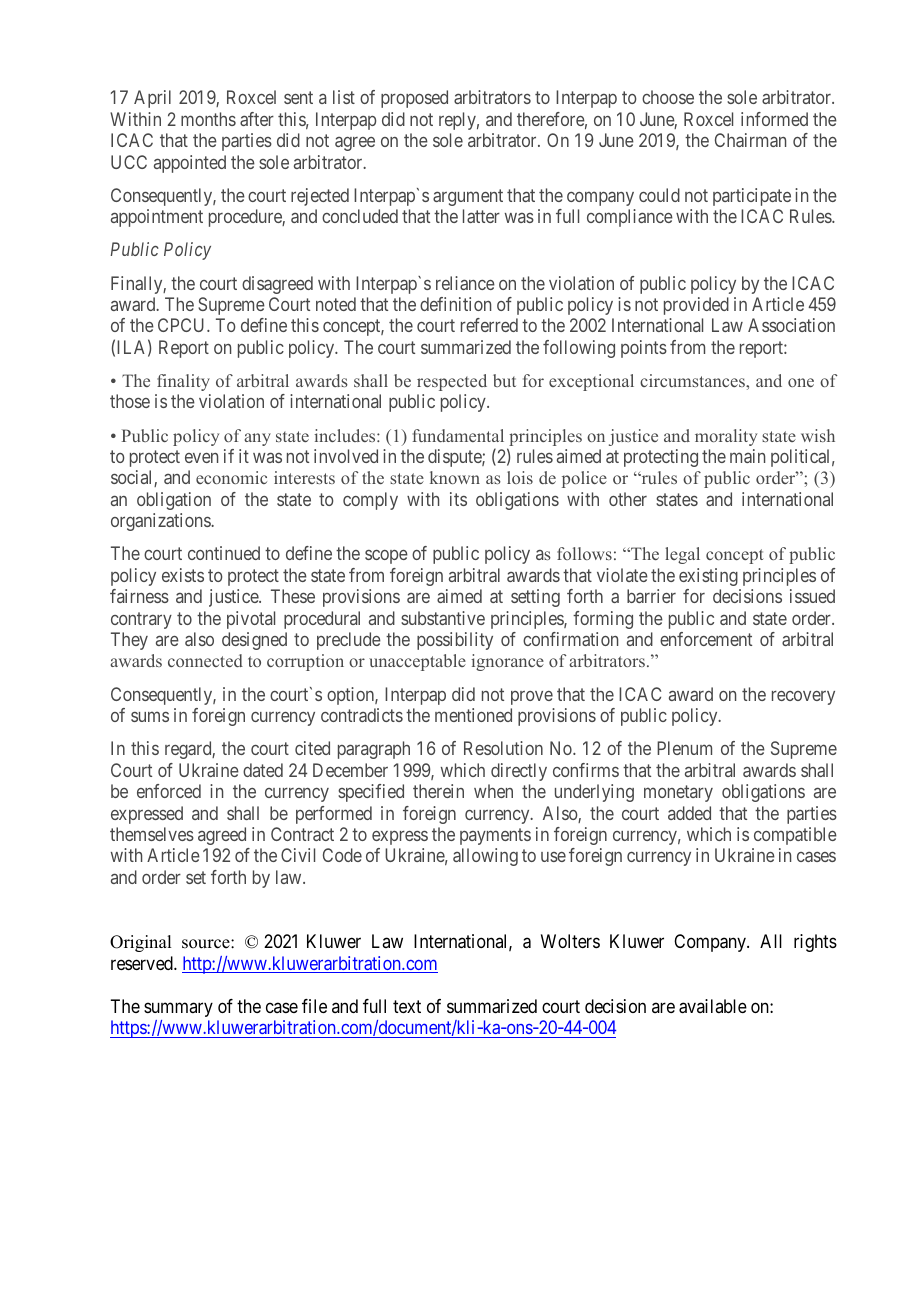  What do you see at coordinates (708, 577) in the document?
I see `existing` at bounding box center [708, 577].
